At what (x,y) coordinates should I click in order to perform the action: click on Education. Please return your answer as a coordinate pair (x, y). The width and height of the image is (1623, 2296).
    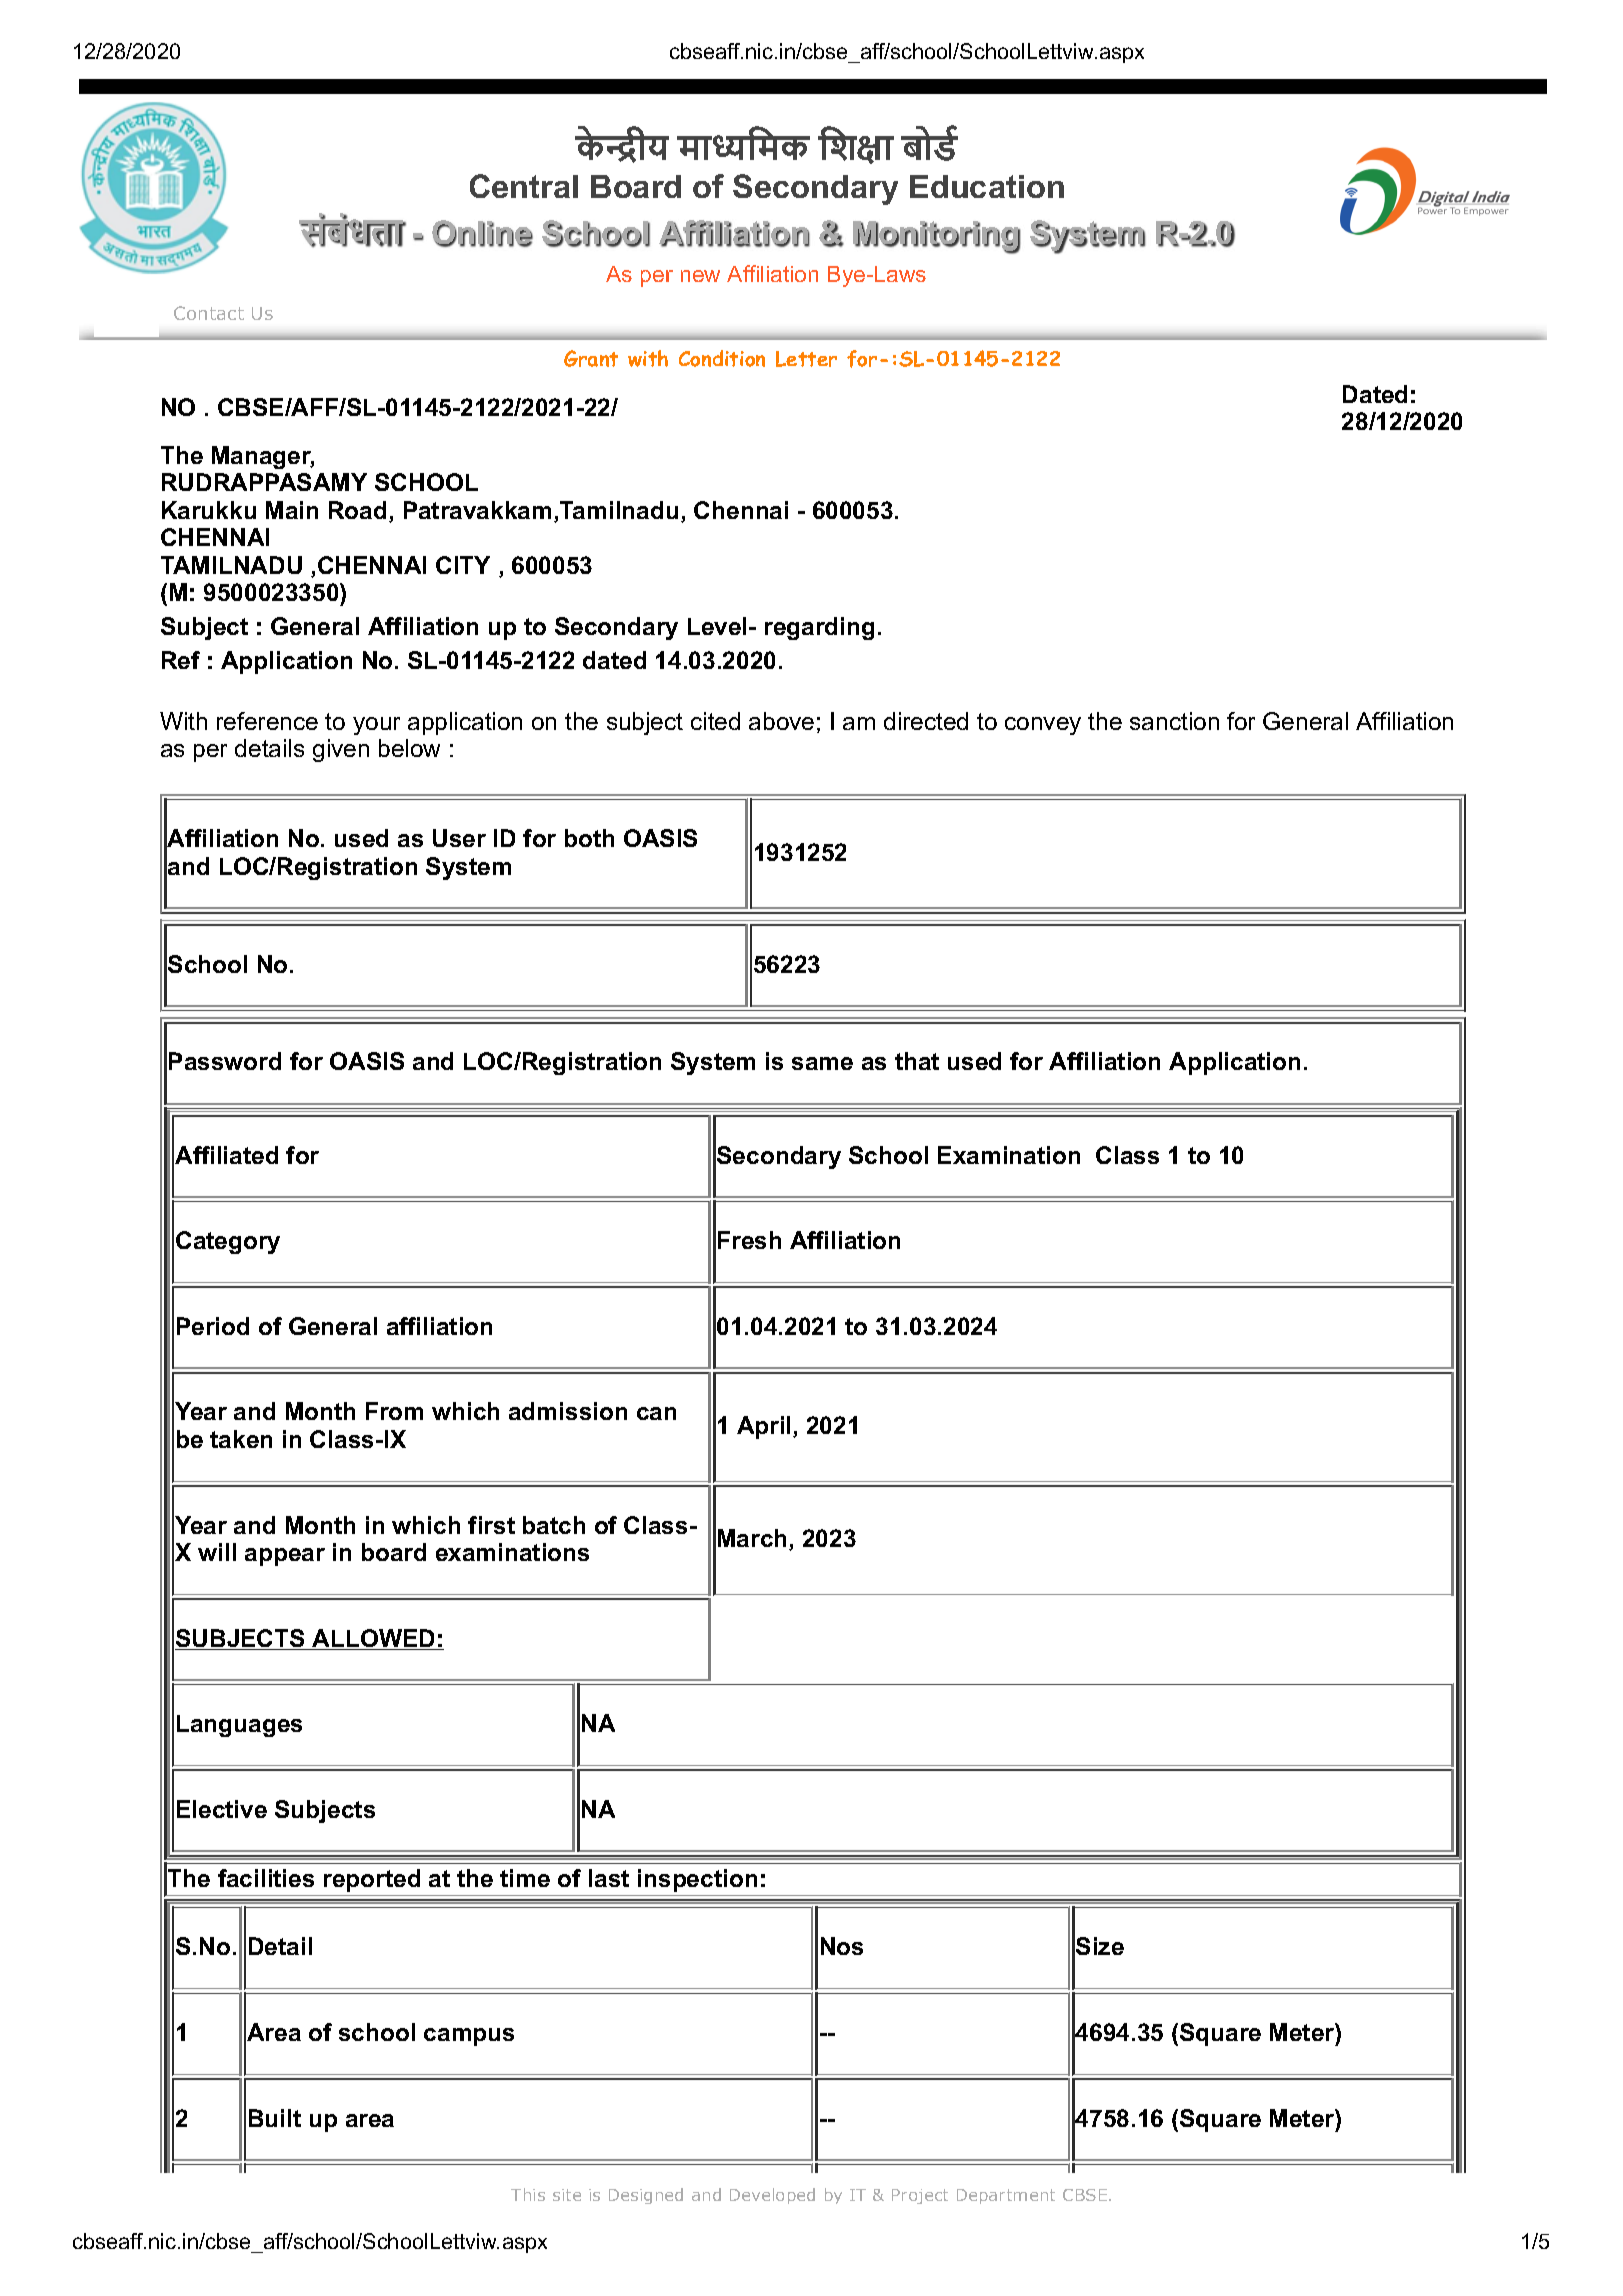
    Looking at the image, I should click on (987, 186).
